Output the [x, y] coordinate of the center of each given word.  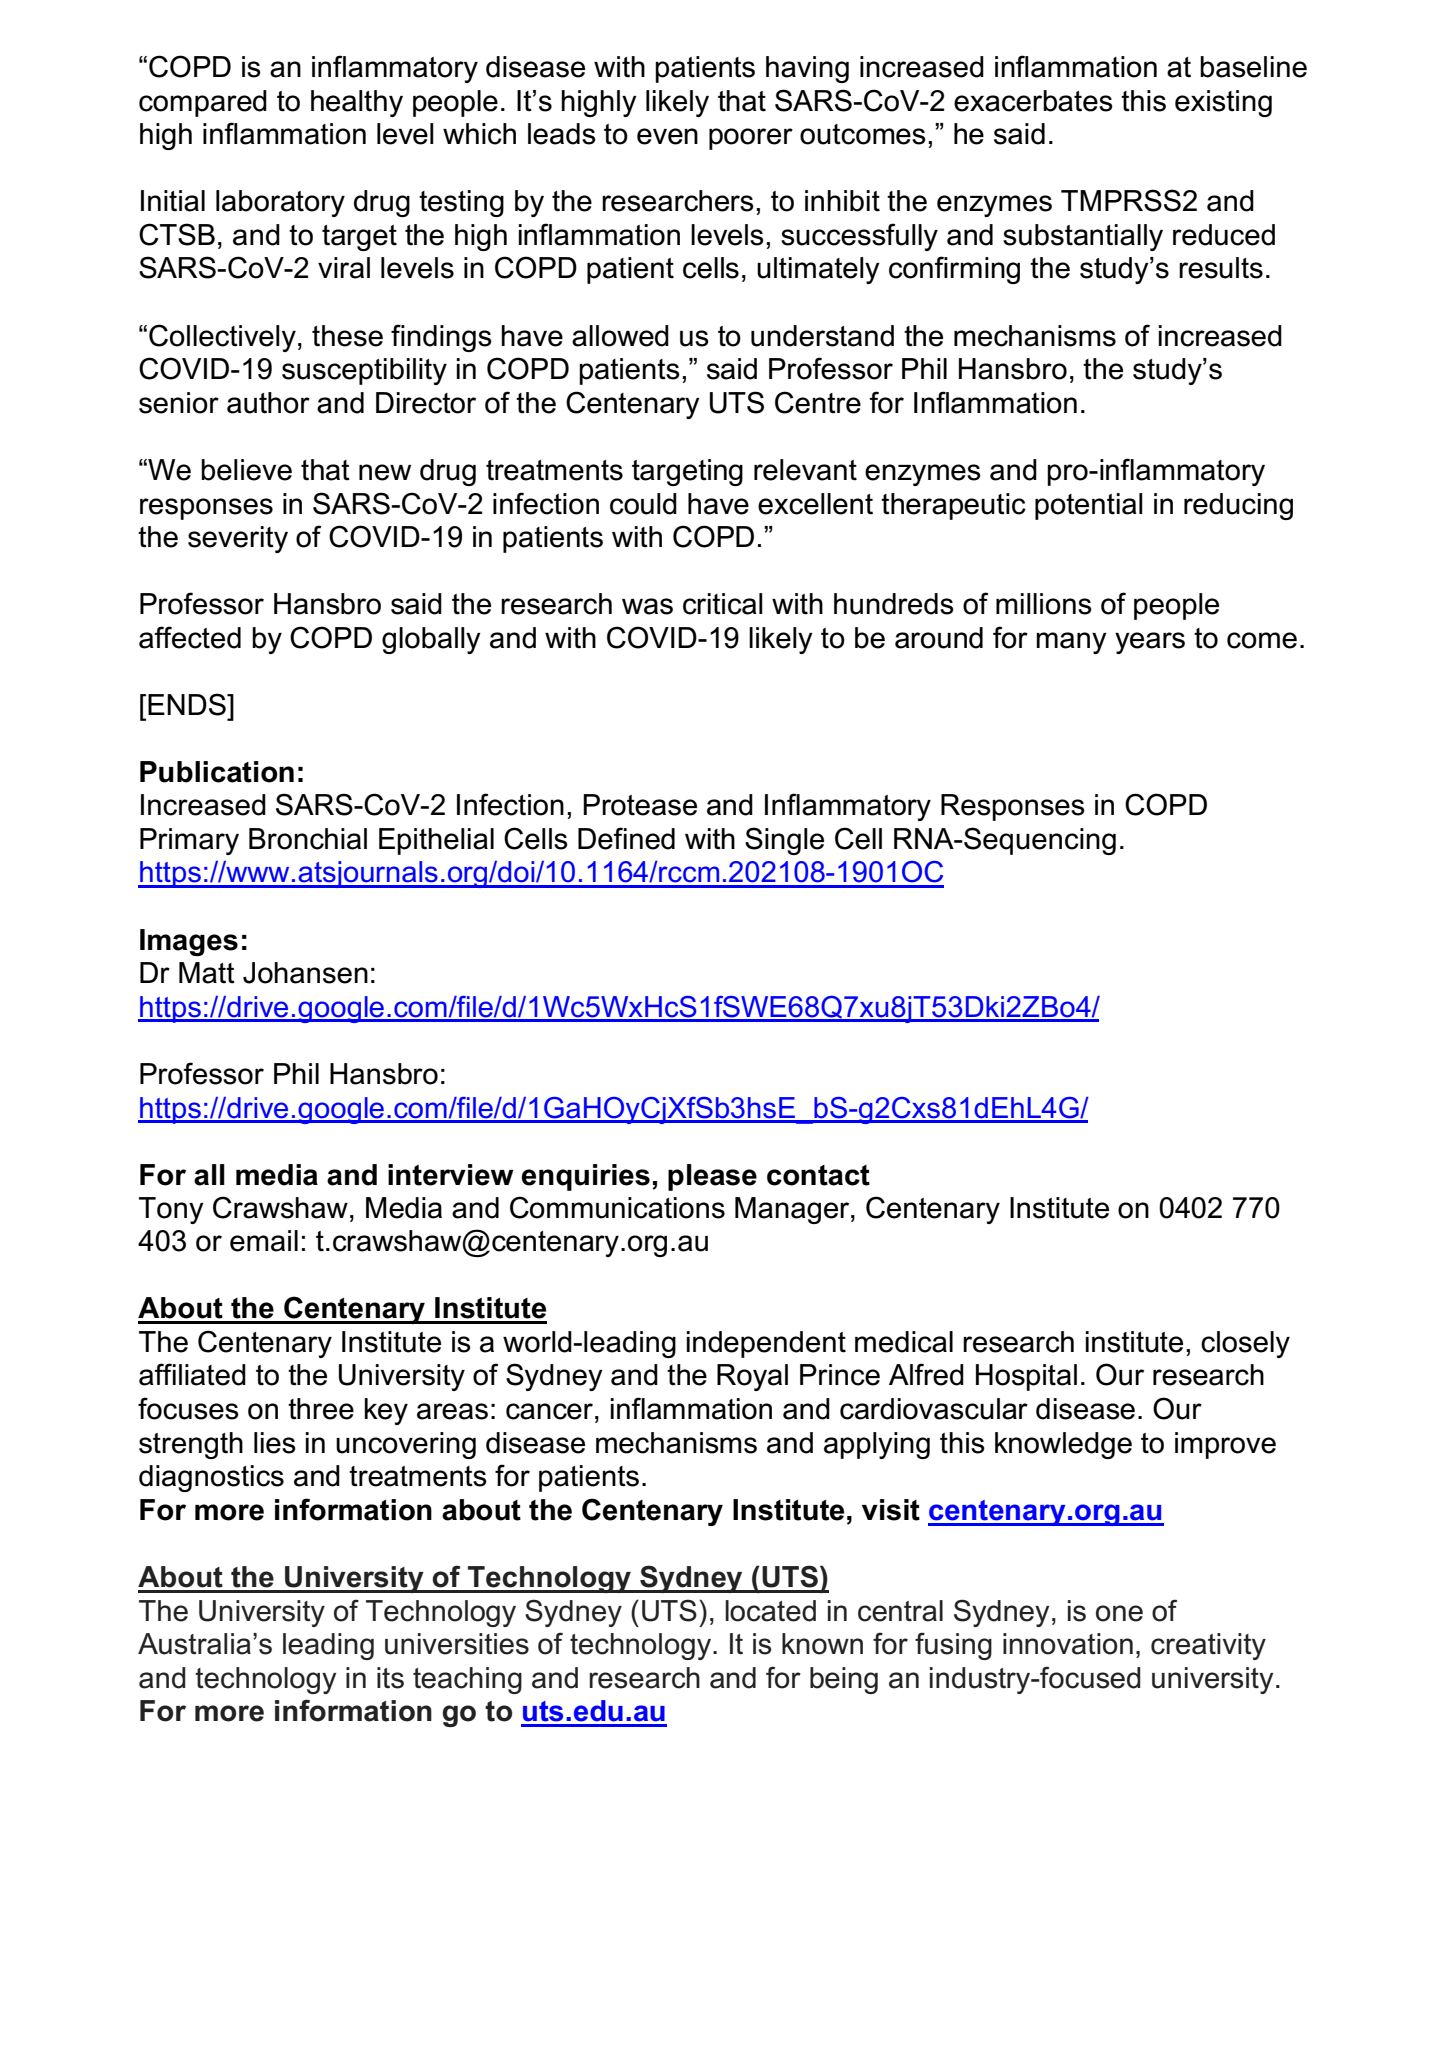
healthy [357, 103]
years [1150, 643]
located [770, 1611]
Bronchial [308, 839]
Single [784, 841]
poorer [751, 139]
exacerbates [1033, 101]
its [390, 1678]
